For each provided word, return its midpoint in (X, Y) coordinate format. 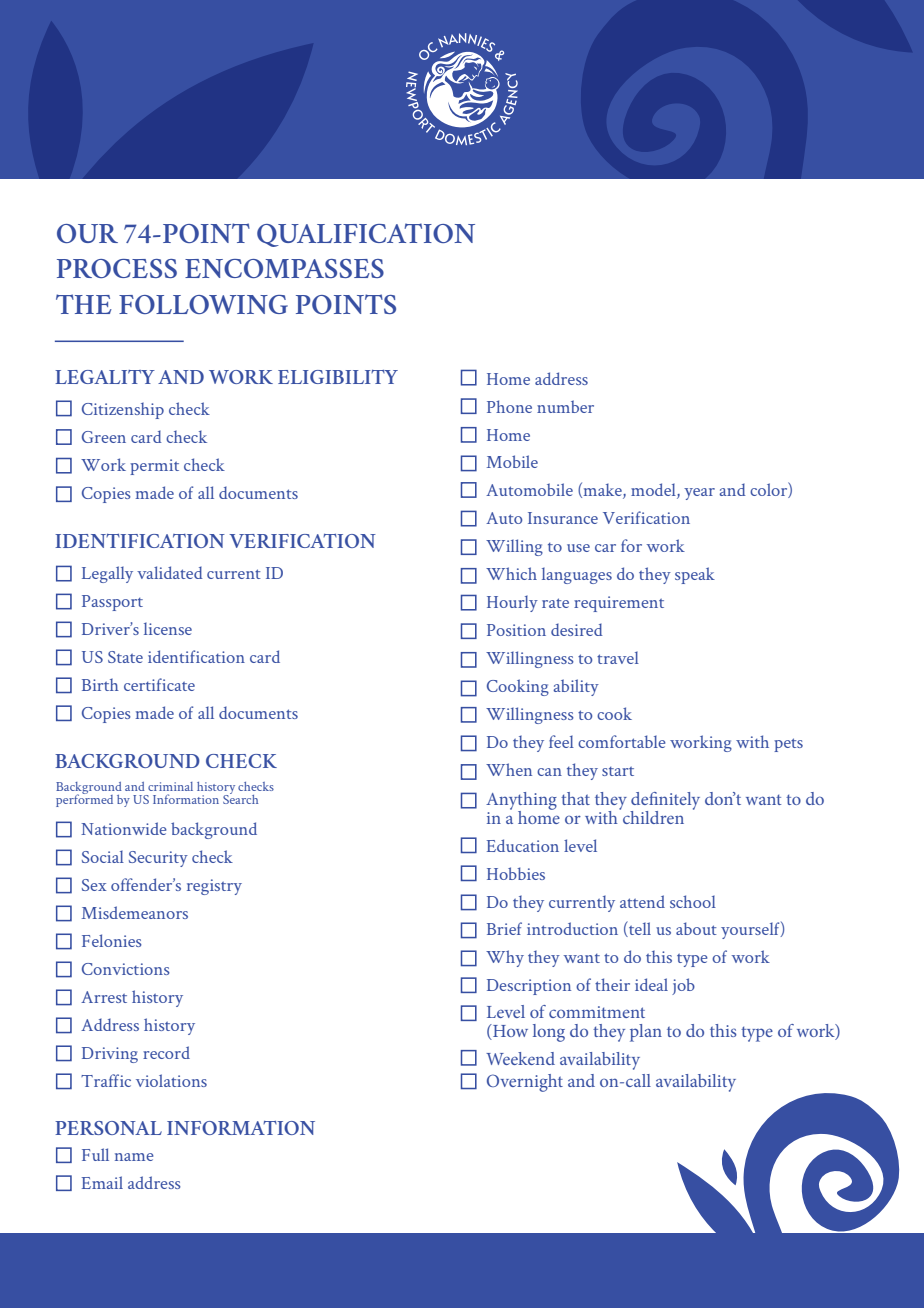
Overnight (525, 1083)
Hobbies (516, 873)
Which (511, 573)
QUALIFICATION (366, 235)
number (565, 406)
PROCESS (117, 268)
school (693, 901)
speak (695, 575)
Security (158, 859)
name (134, 1157)
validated (170, 572)
